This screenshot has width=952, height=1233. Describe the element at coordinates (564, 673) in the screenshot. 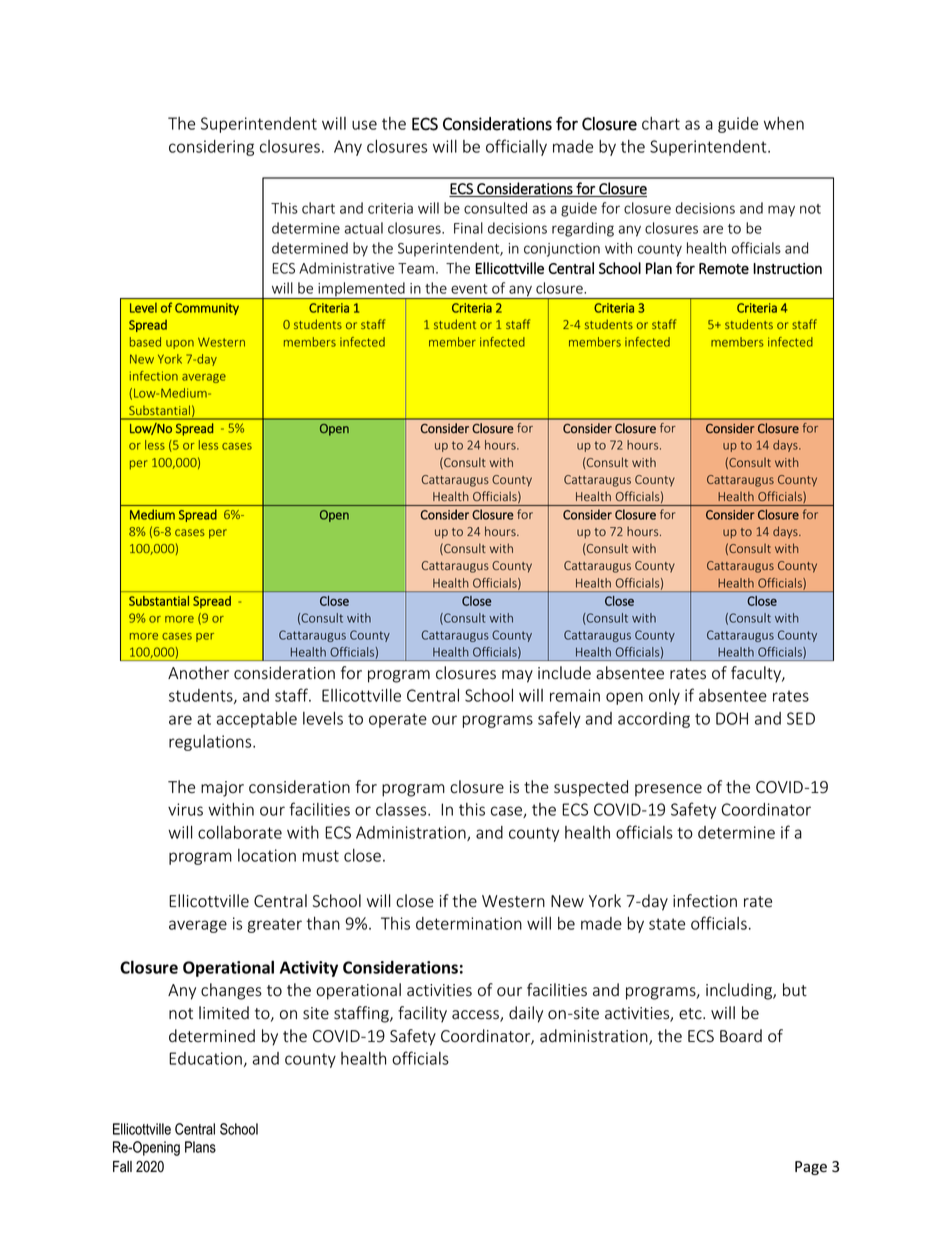

I see `include` at that location.
